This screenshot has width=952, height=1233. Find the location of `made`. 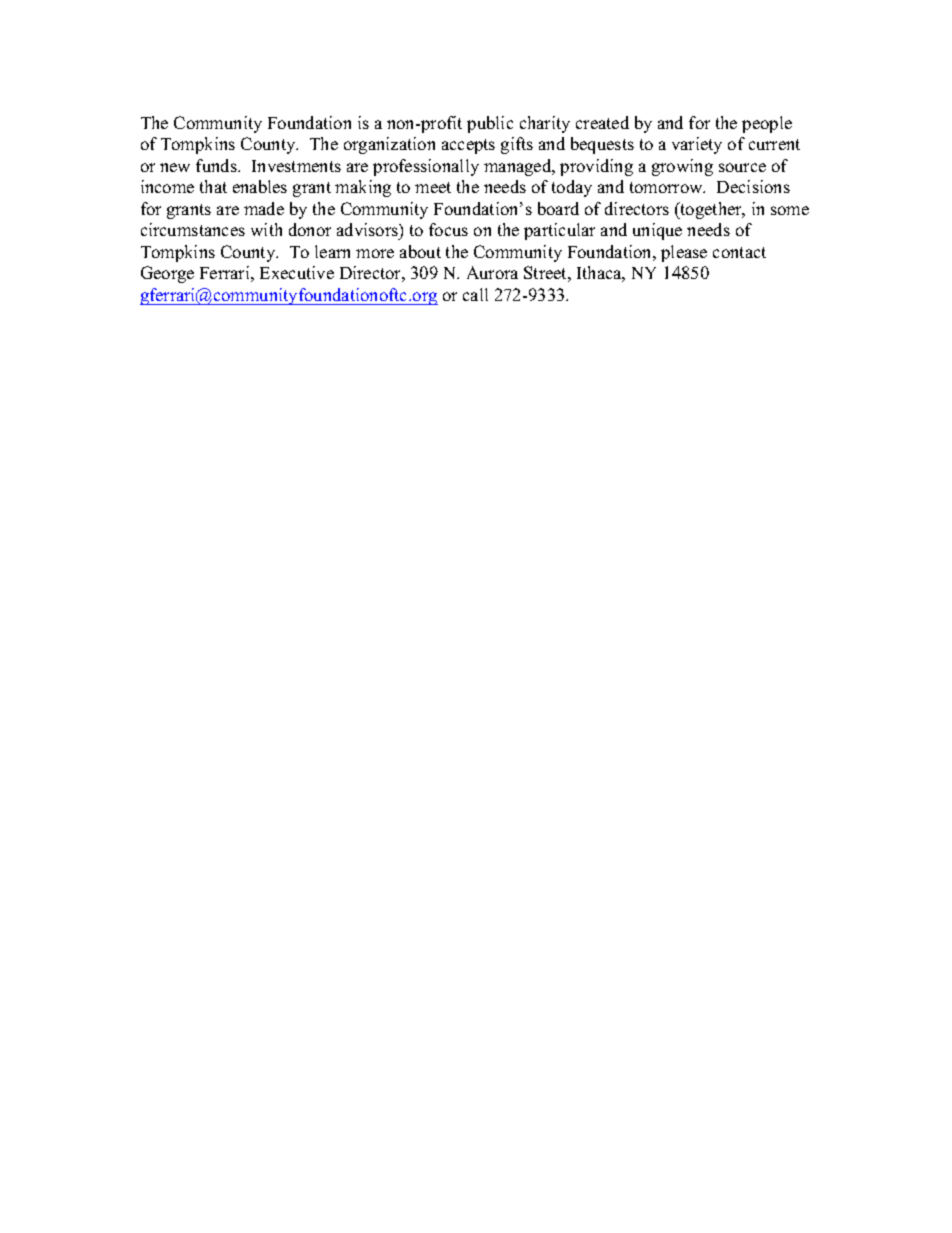

made is located at coordinates (264, 208).
